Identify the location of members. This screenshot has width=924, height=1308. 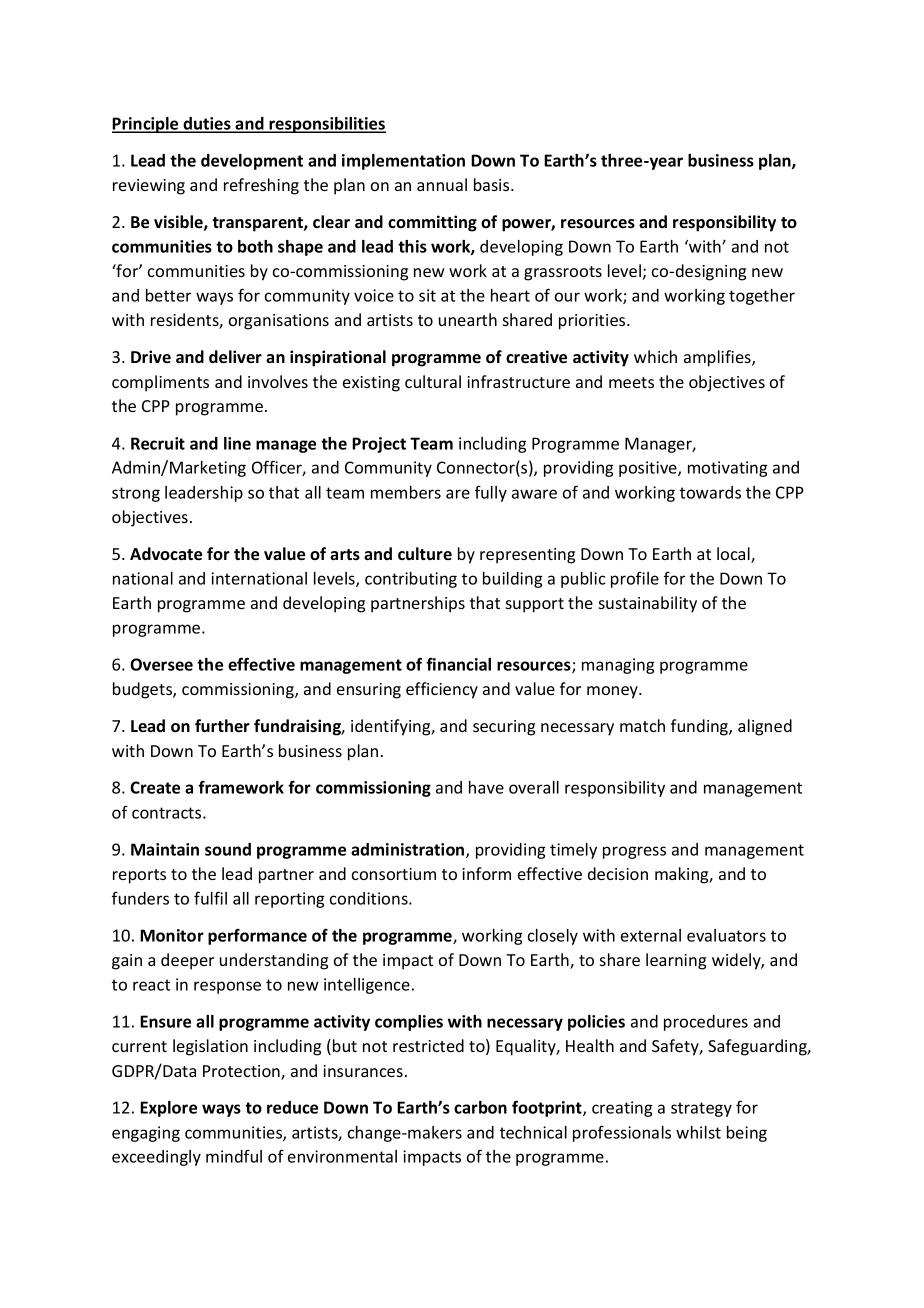
(406, 492).
